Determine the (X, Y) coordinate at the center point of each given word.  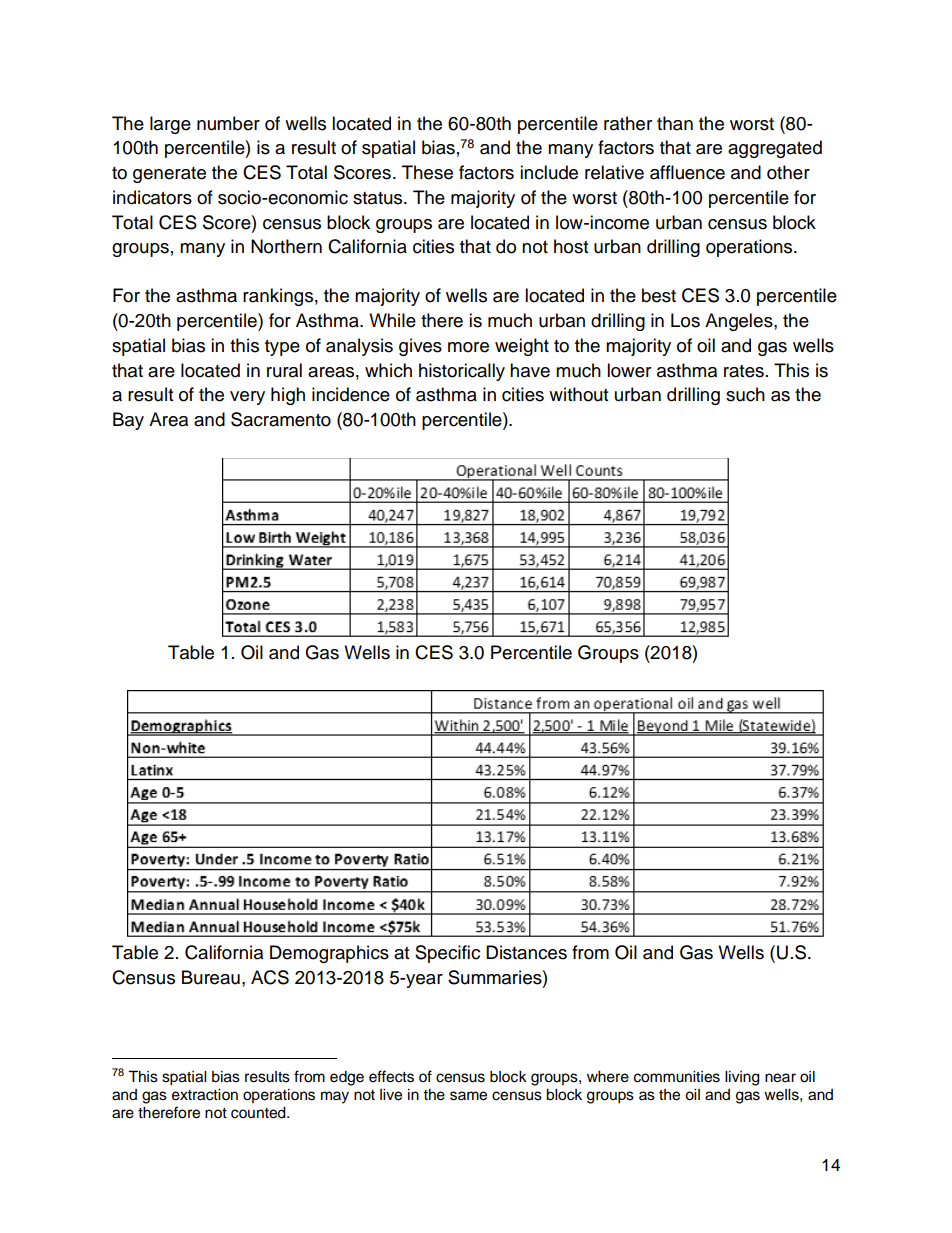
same (468, 1096)
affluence (687, 172)
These (427, 172)
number (228, 123)
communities (677, 1077)
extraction (205, 1095)
